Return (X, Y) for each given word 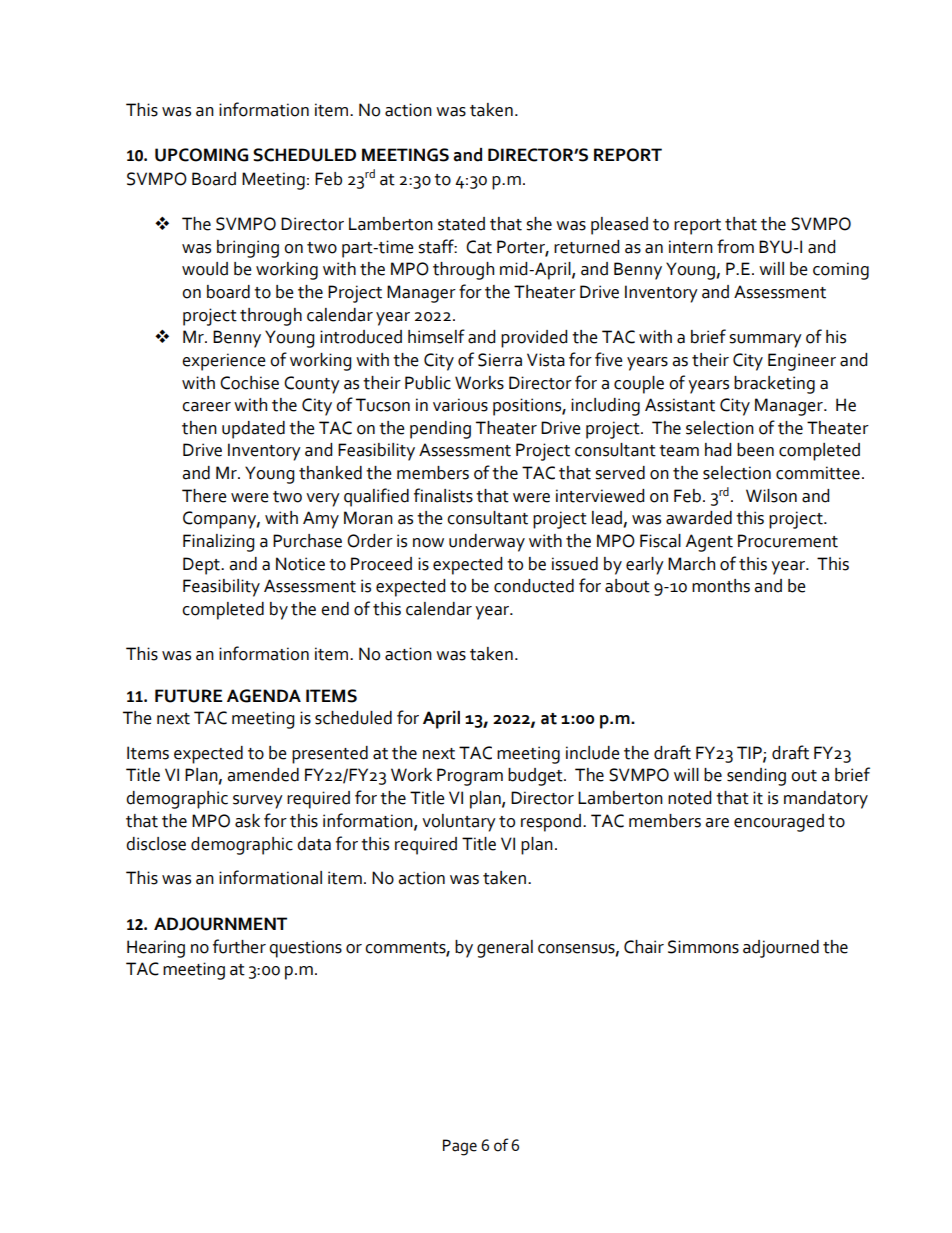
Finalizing (218, 543)
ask (247, 821)
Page (460, 1147)
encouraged (779, 823)
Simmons (703, 947)
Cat (479, 247)
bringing (248, 249)
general (505, 949)
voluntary (459, 823)
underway (487, 543)
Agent (709, 543)
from (735, 246)
